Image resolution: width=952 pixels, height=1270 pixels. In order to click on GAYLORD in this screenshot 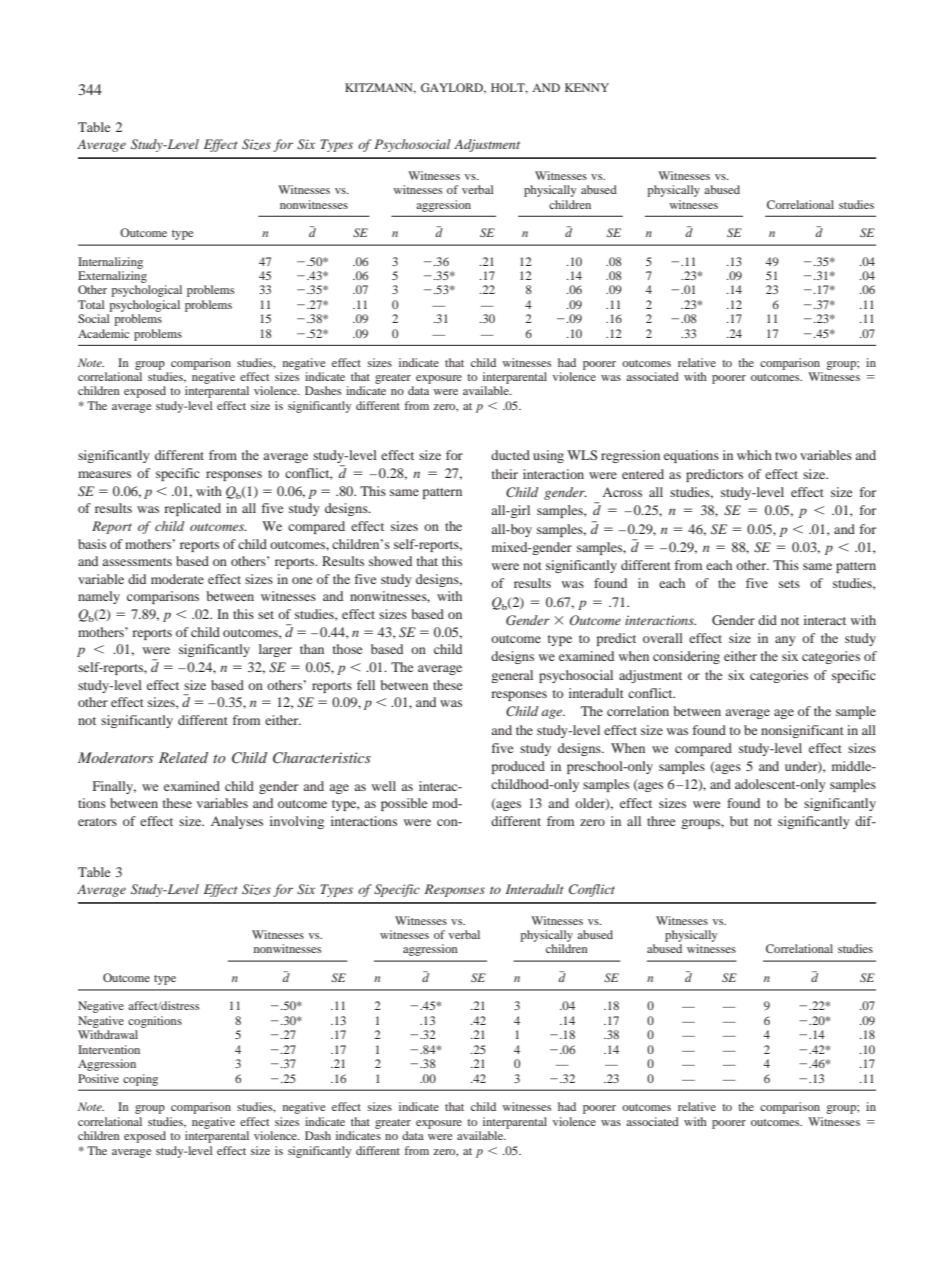, I will do `click(453, 88)`.
